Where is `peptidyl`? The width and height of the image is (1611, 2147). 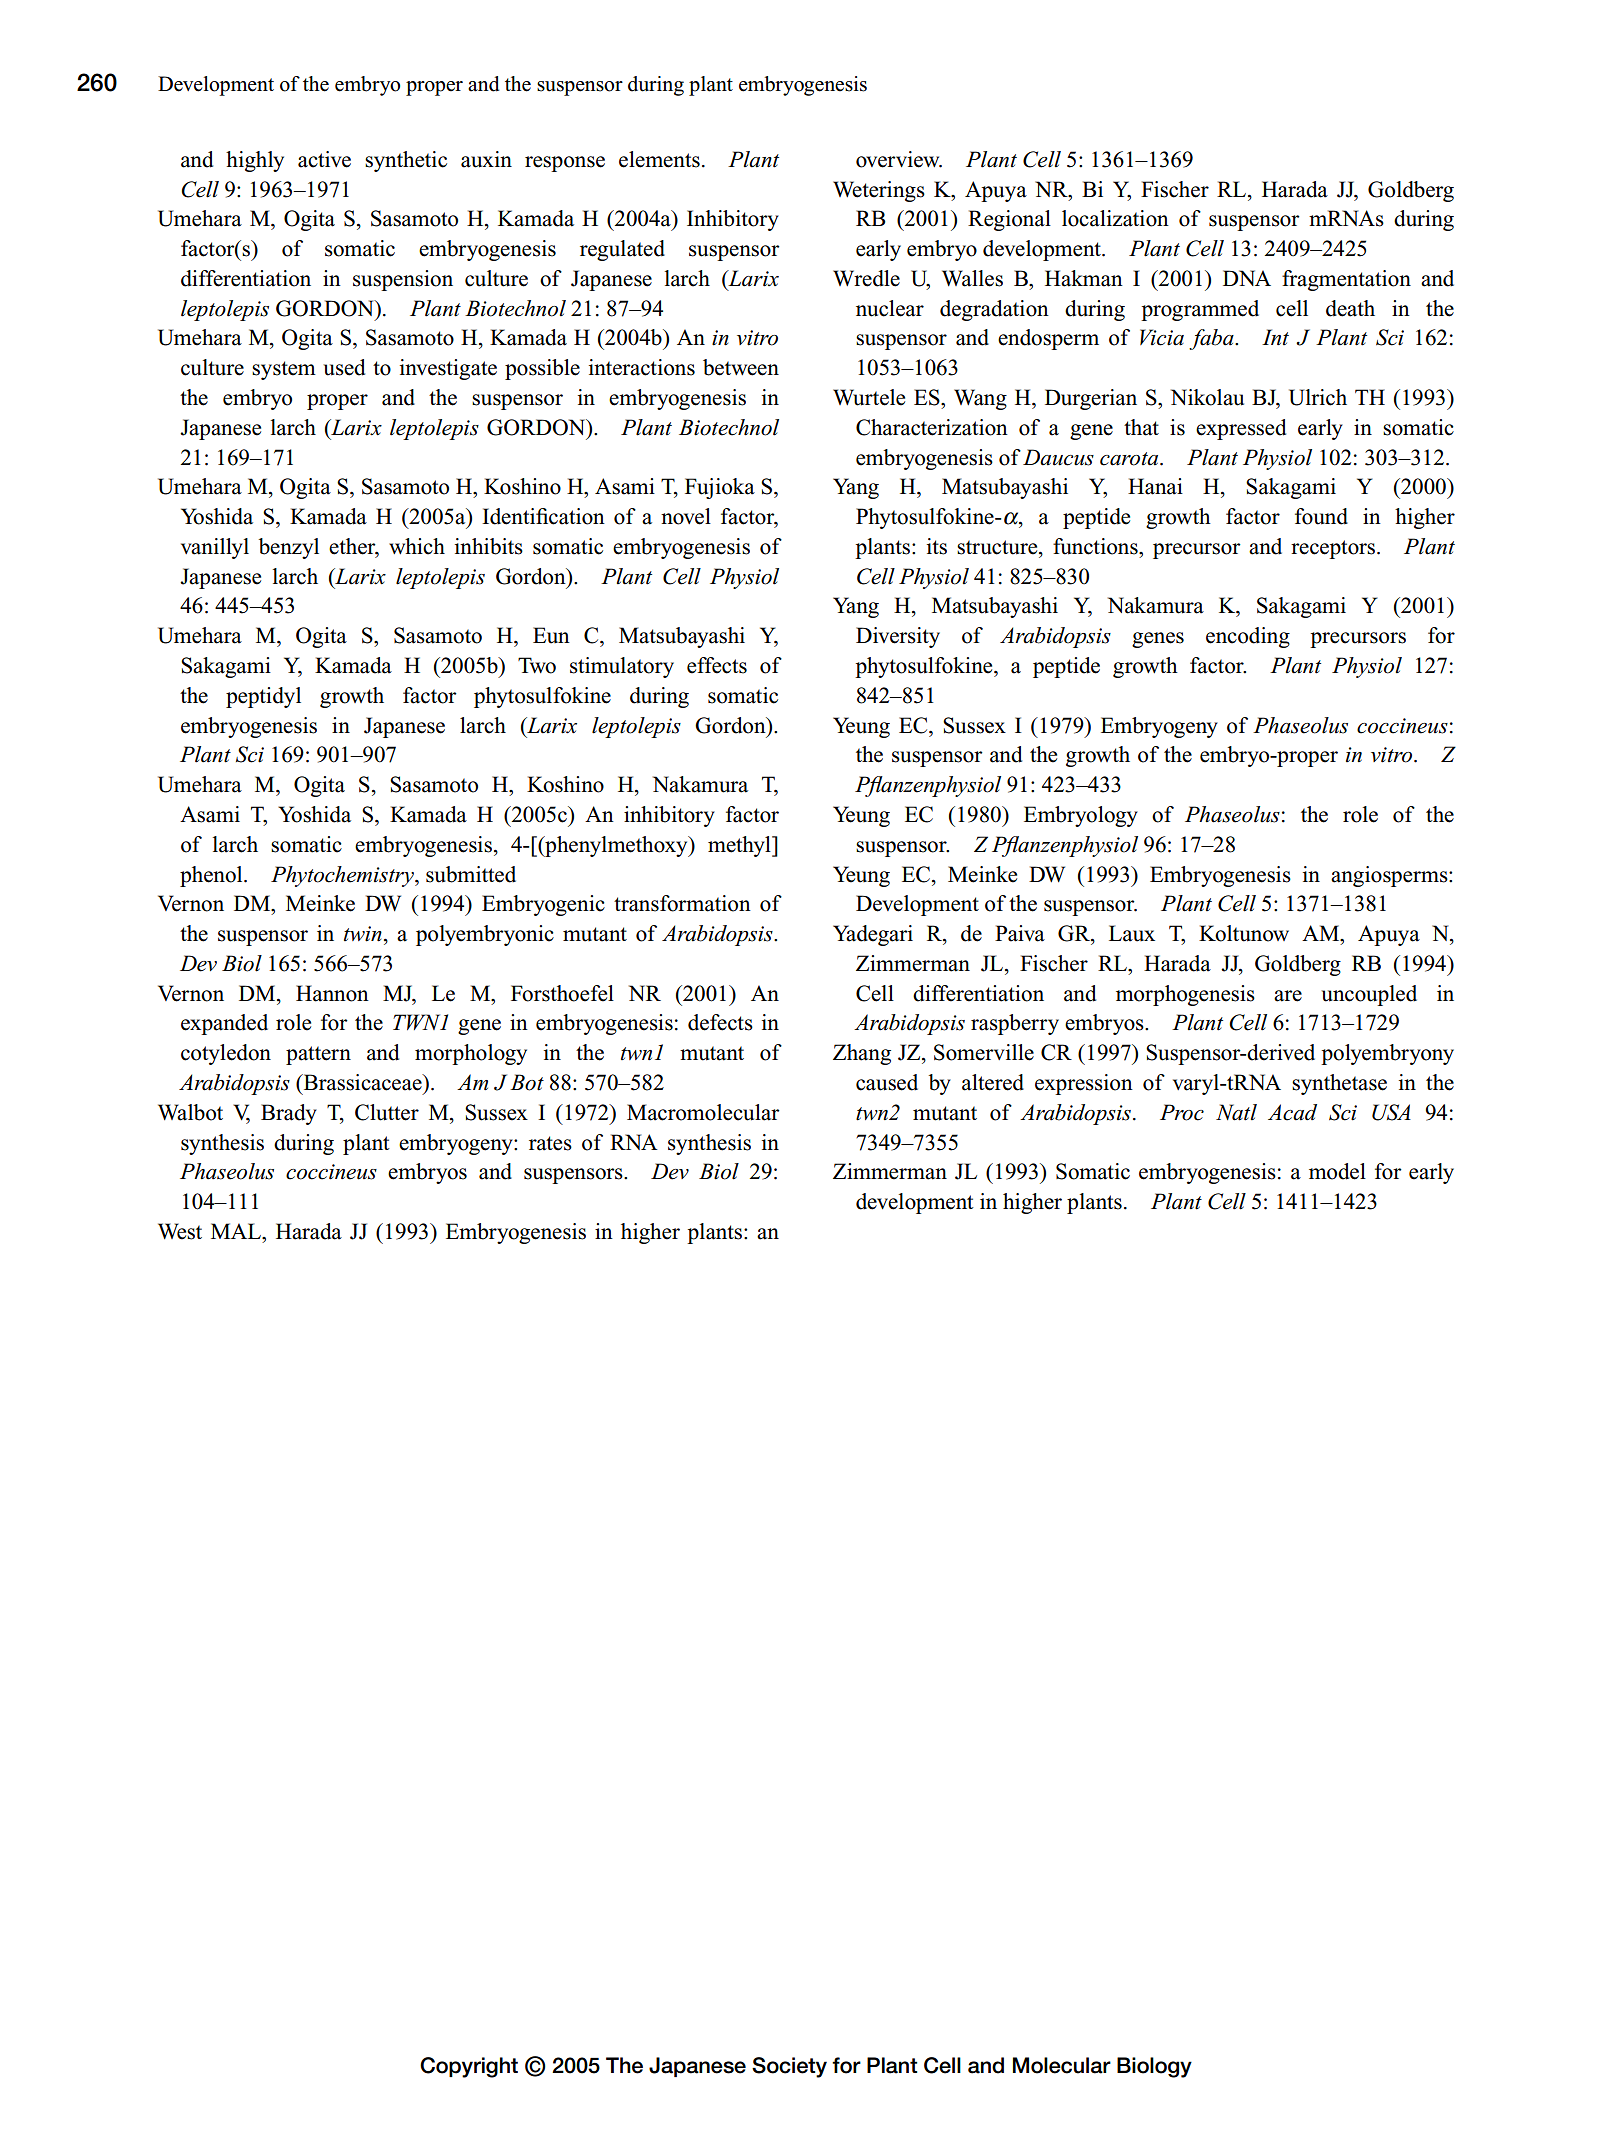
peptidyl is located at coordinates (263, 697).
